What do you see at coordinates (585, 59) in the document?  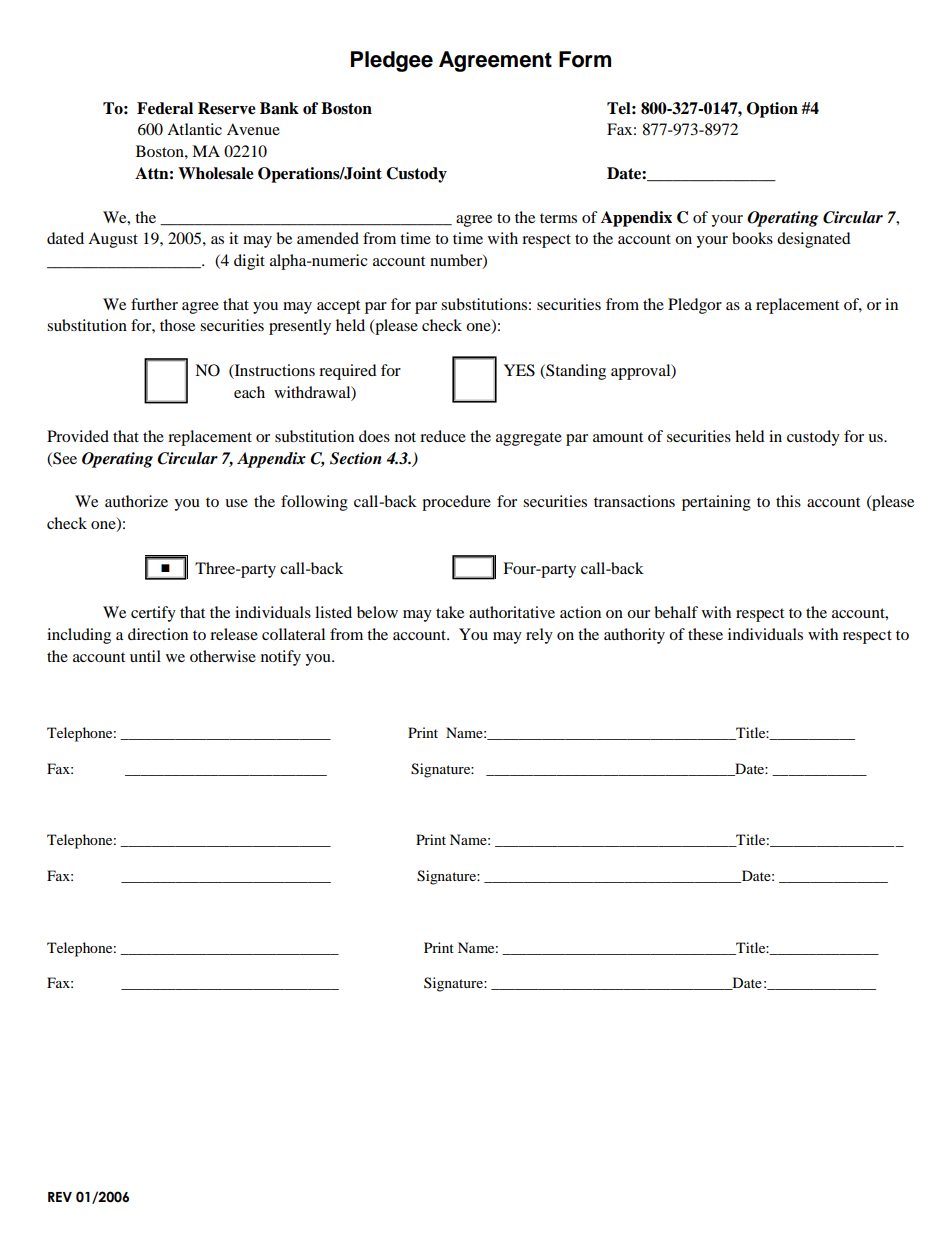 I see `Form` at bounding box center [585, 59].
